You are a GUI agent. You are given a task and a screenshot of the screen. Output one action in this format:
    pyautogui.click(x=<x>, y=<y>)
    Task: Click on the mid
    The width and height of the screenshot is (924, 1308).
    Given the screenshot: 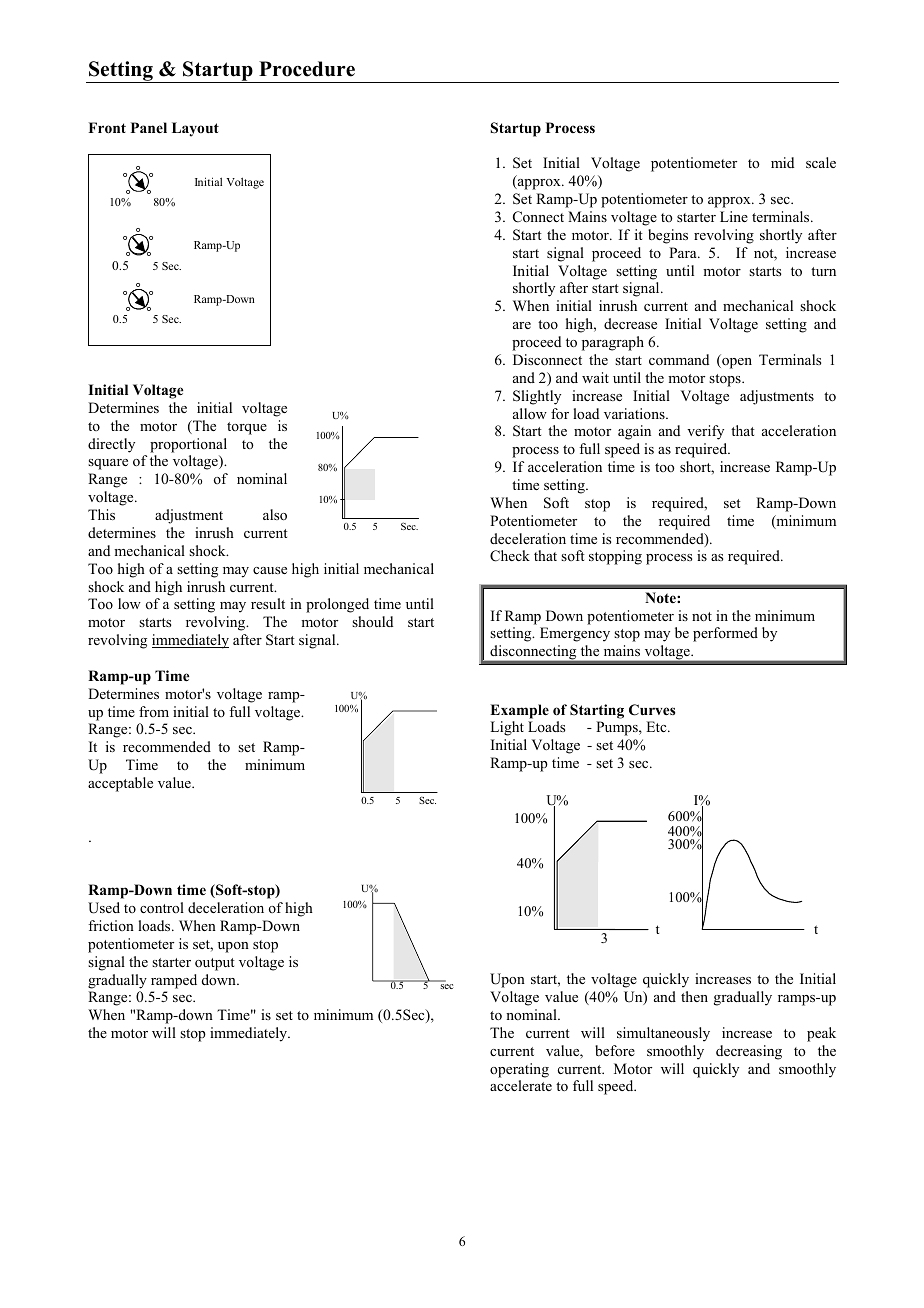 What is the action you would take?
    pyautogui.click(x=782, y=162)
